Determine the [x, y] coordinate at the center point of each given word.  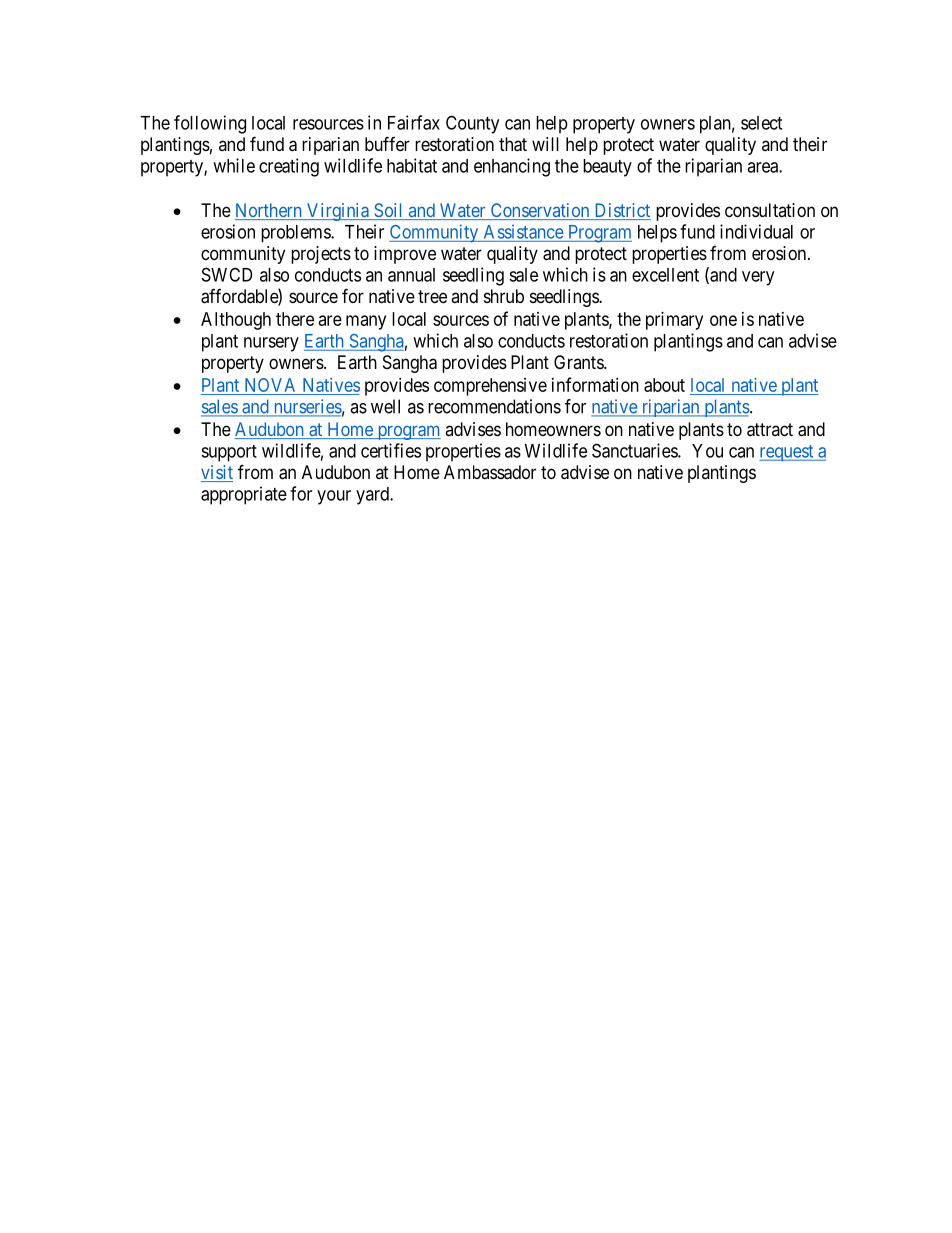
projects [321, 255]
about [664, 385]
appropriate [244, 495]
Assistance [524, 232]
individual [756, 231]
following [210, 124]
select [761, 123]
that [513, 144]
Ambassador [490, 472]
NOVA [270, 385]
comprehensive [490, 387]
